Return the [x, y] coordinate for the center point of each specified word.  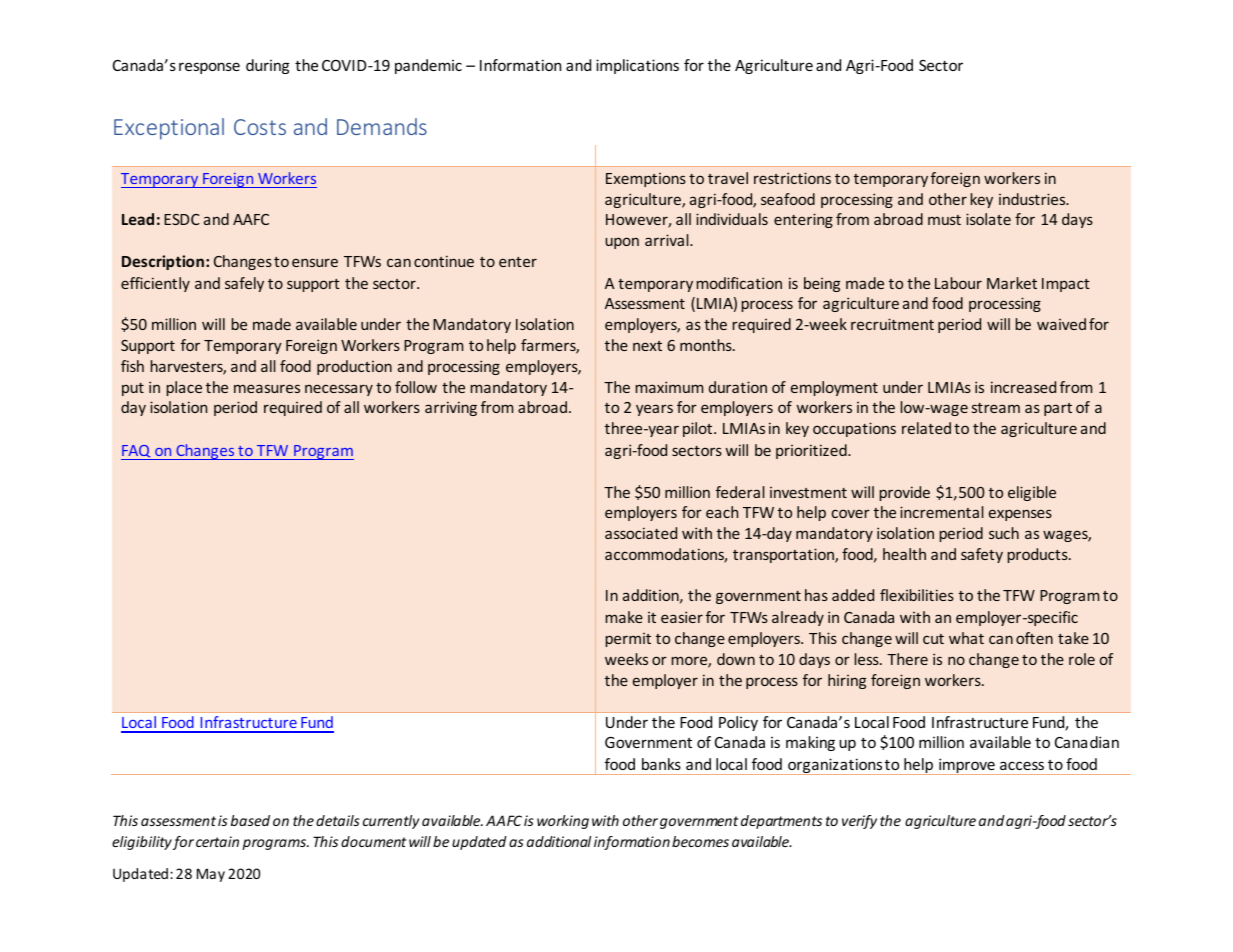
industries [1033, 199]
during [267, 66]
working [563, 822]
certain [217, 841]
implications [637, 66]
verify [859, 822]
